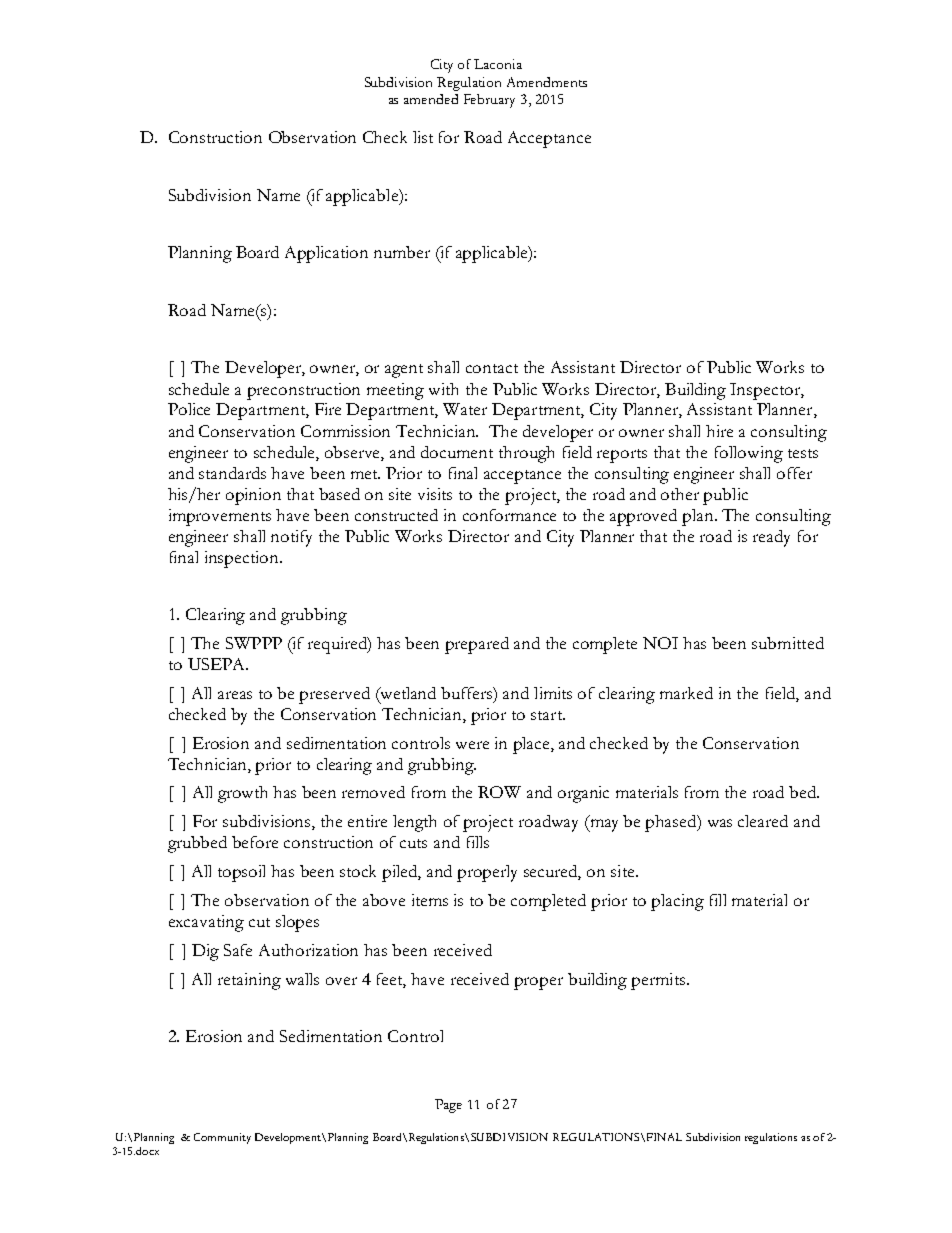  What do you see at coordinates (423, 137) in the screenshot?
I see `list` at bounding box center [423, 137].
